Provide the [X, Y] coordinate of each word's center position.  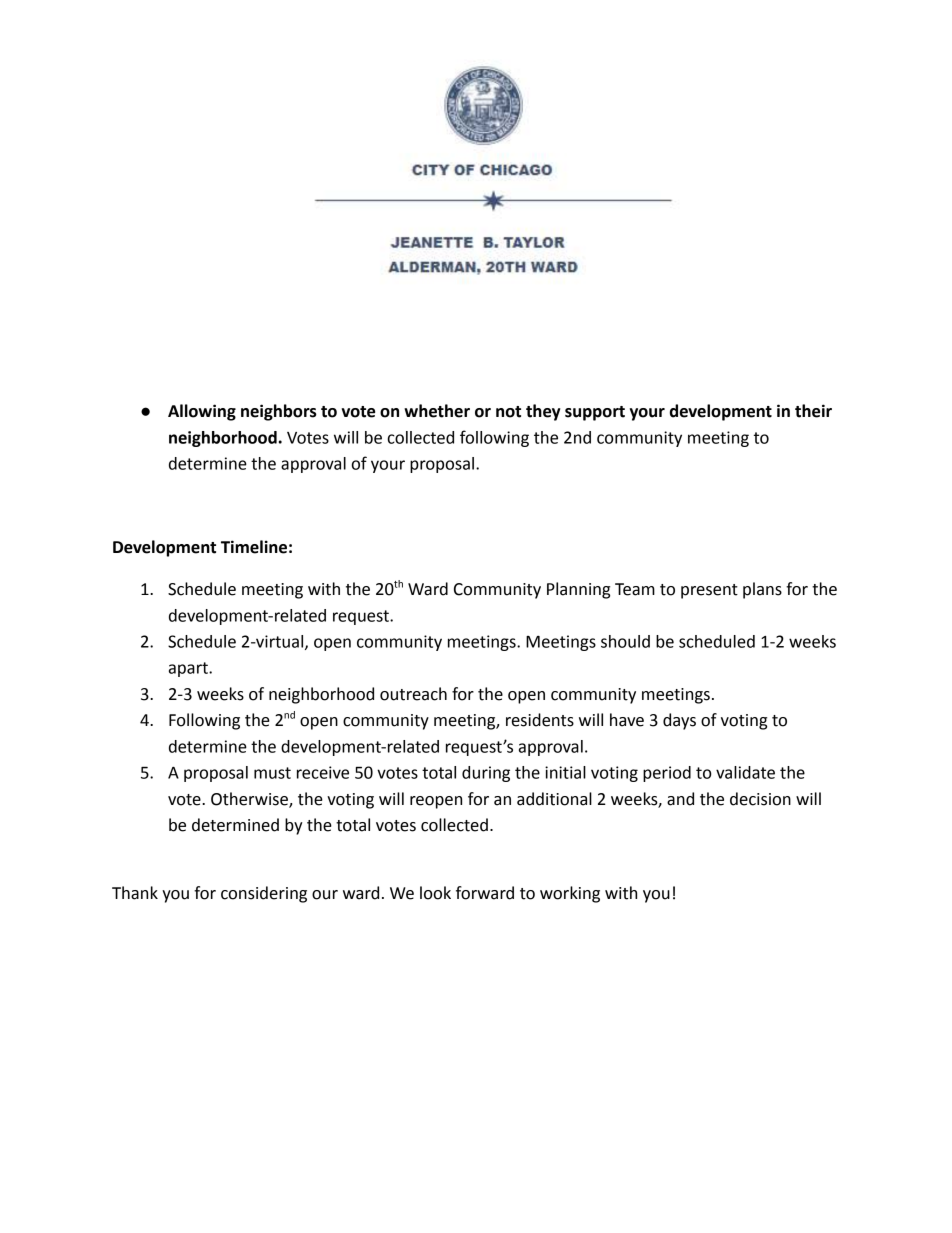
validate [745, 772]
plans [762, 590]
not [508, 412]
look [435, 893]
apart [189, 669]
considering [264, 894]
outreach [413, 694]
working [570, 894]
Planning [578, 590]
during [486, 774]
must [272, 773]
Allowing [202, 412]
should [625, 641]
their [813, 411]
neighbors [279, 412]
